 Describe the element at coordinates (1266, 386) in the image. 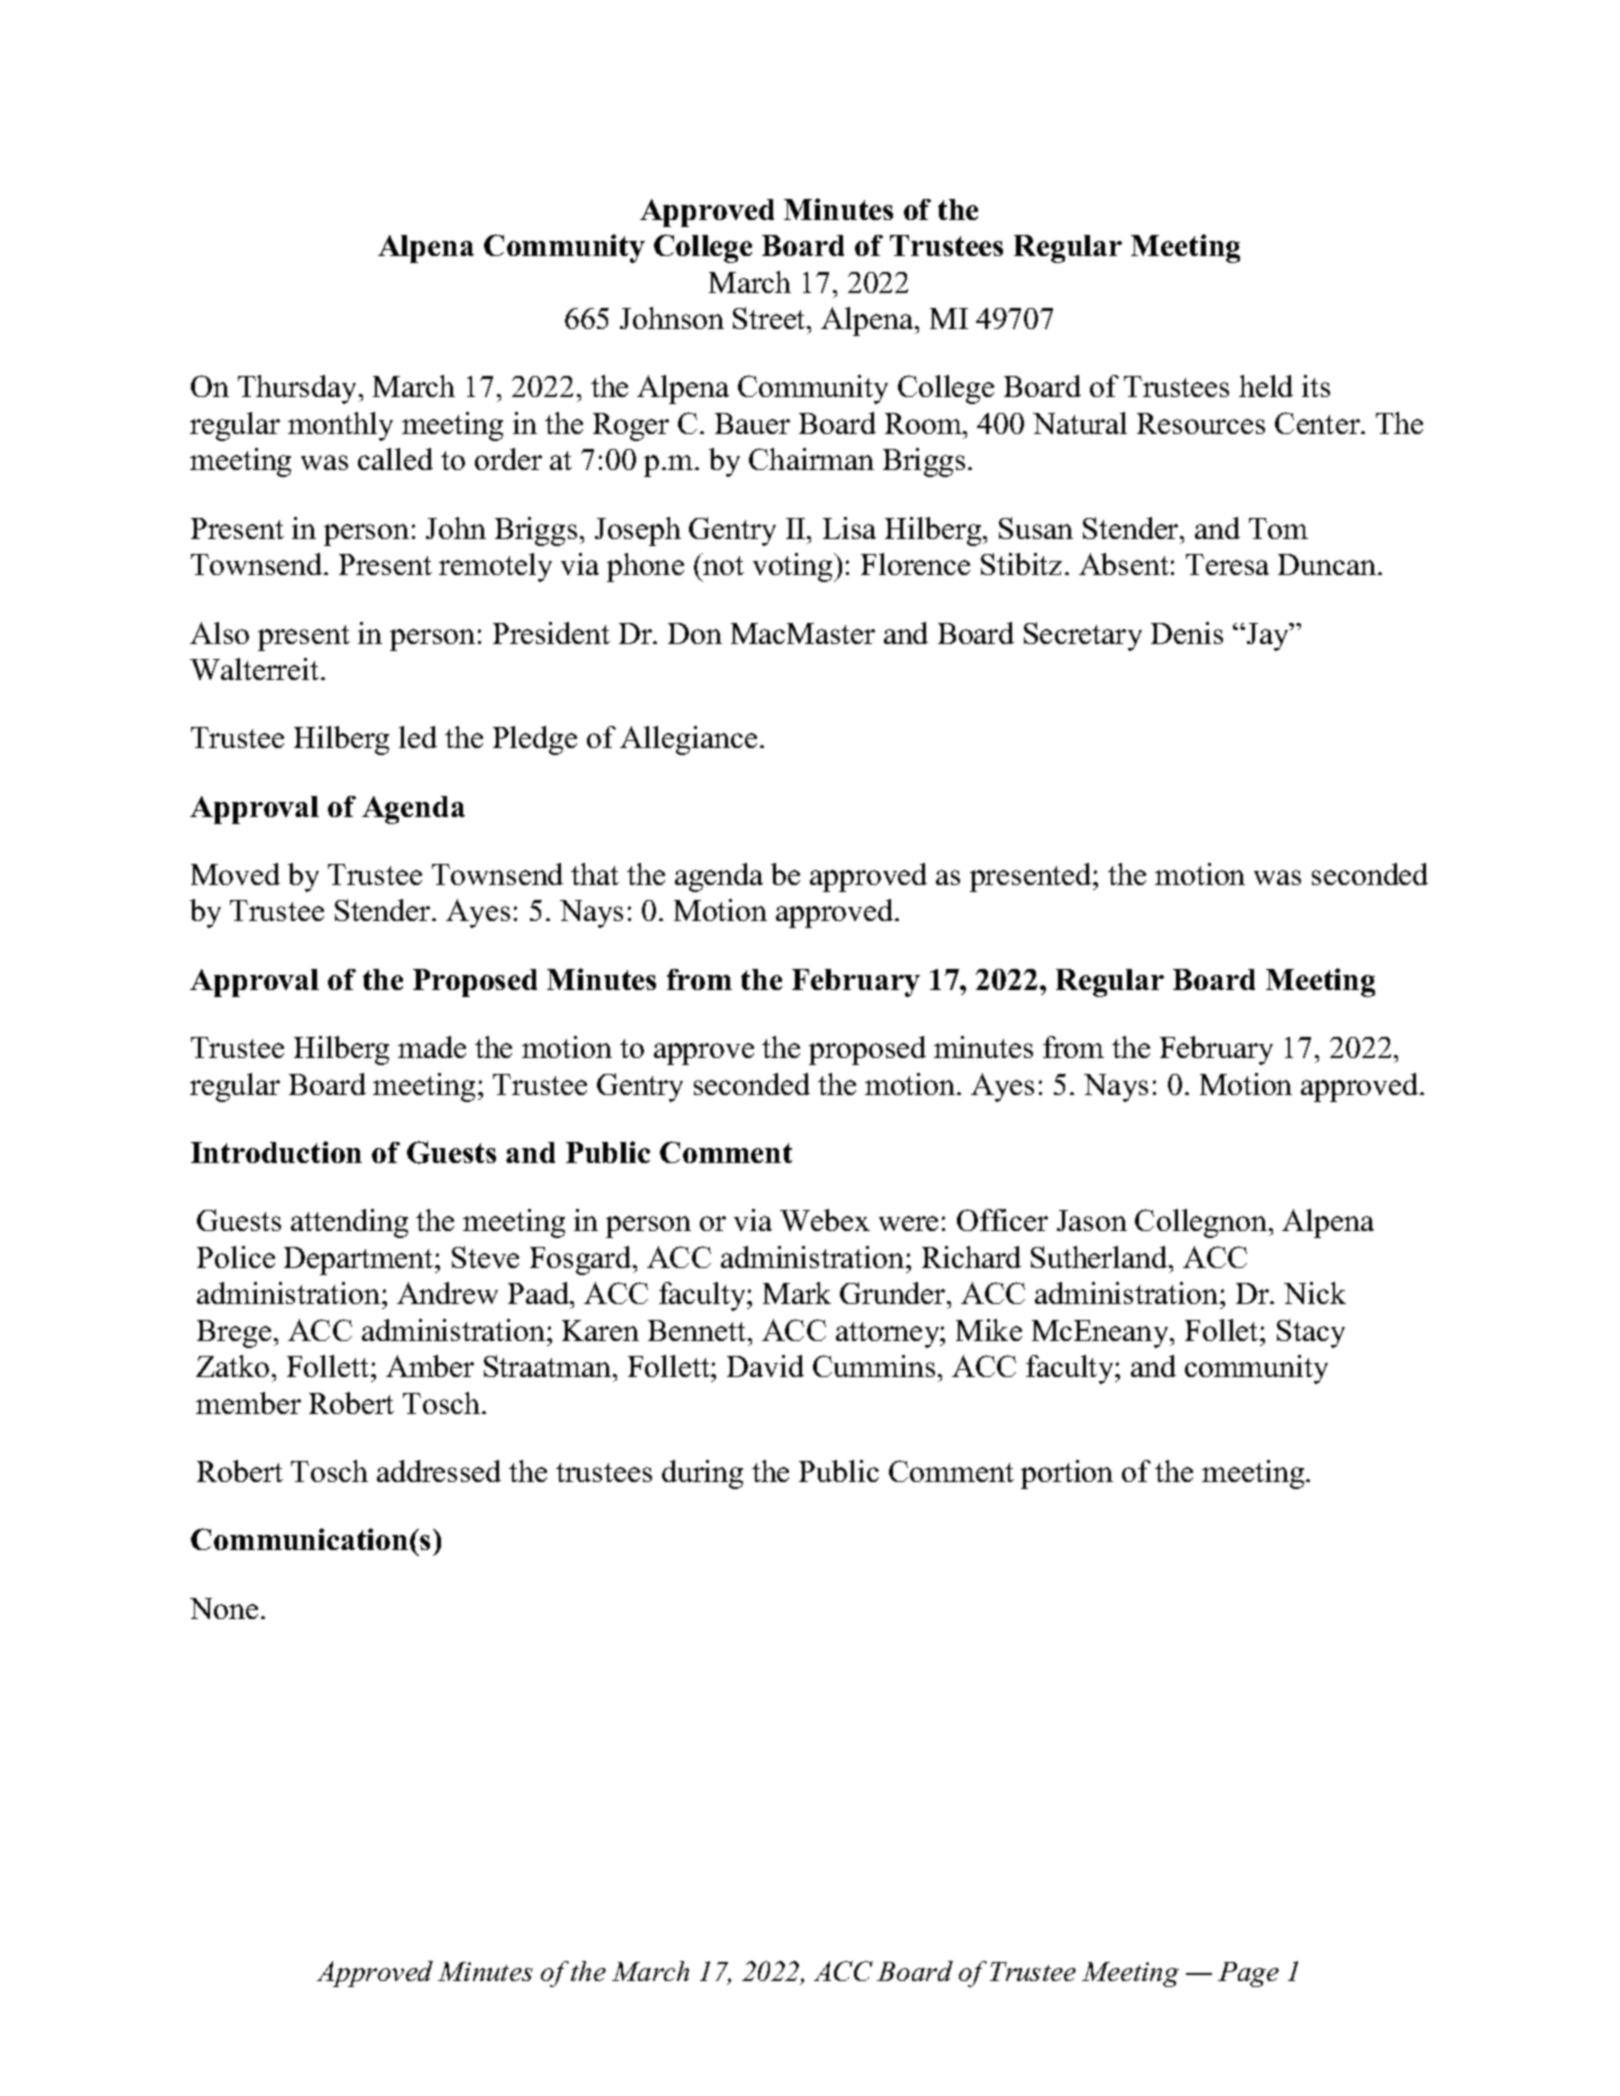

I see `held` at that location.
